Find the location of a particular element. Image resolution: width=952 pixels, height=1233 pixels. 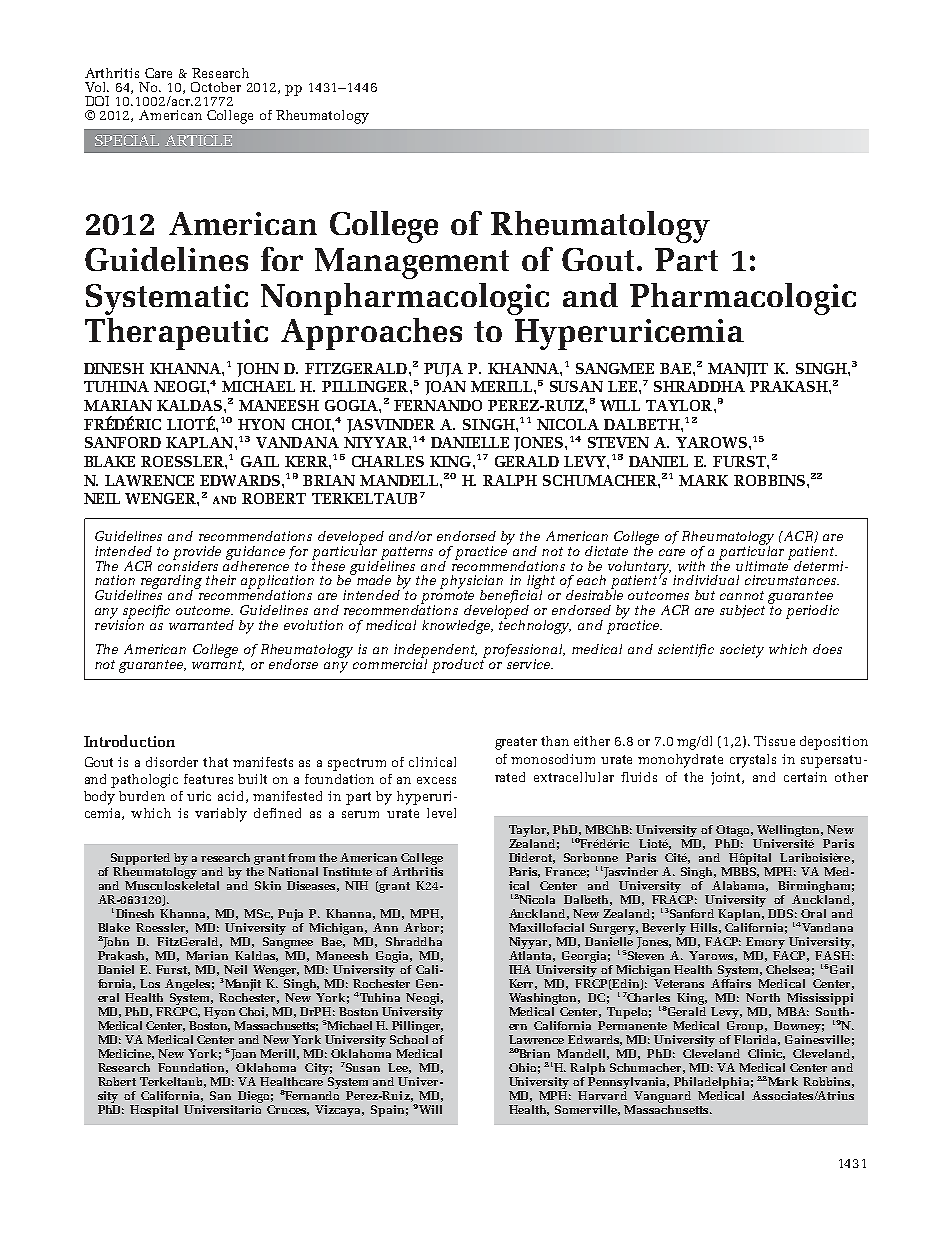

physician is located at coordinates (471, 583).
